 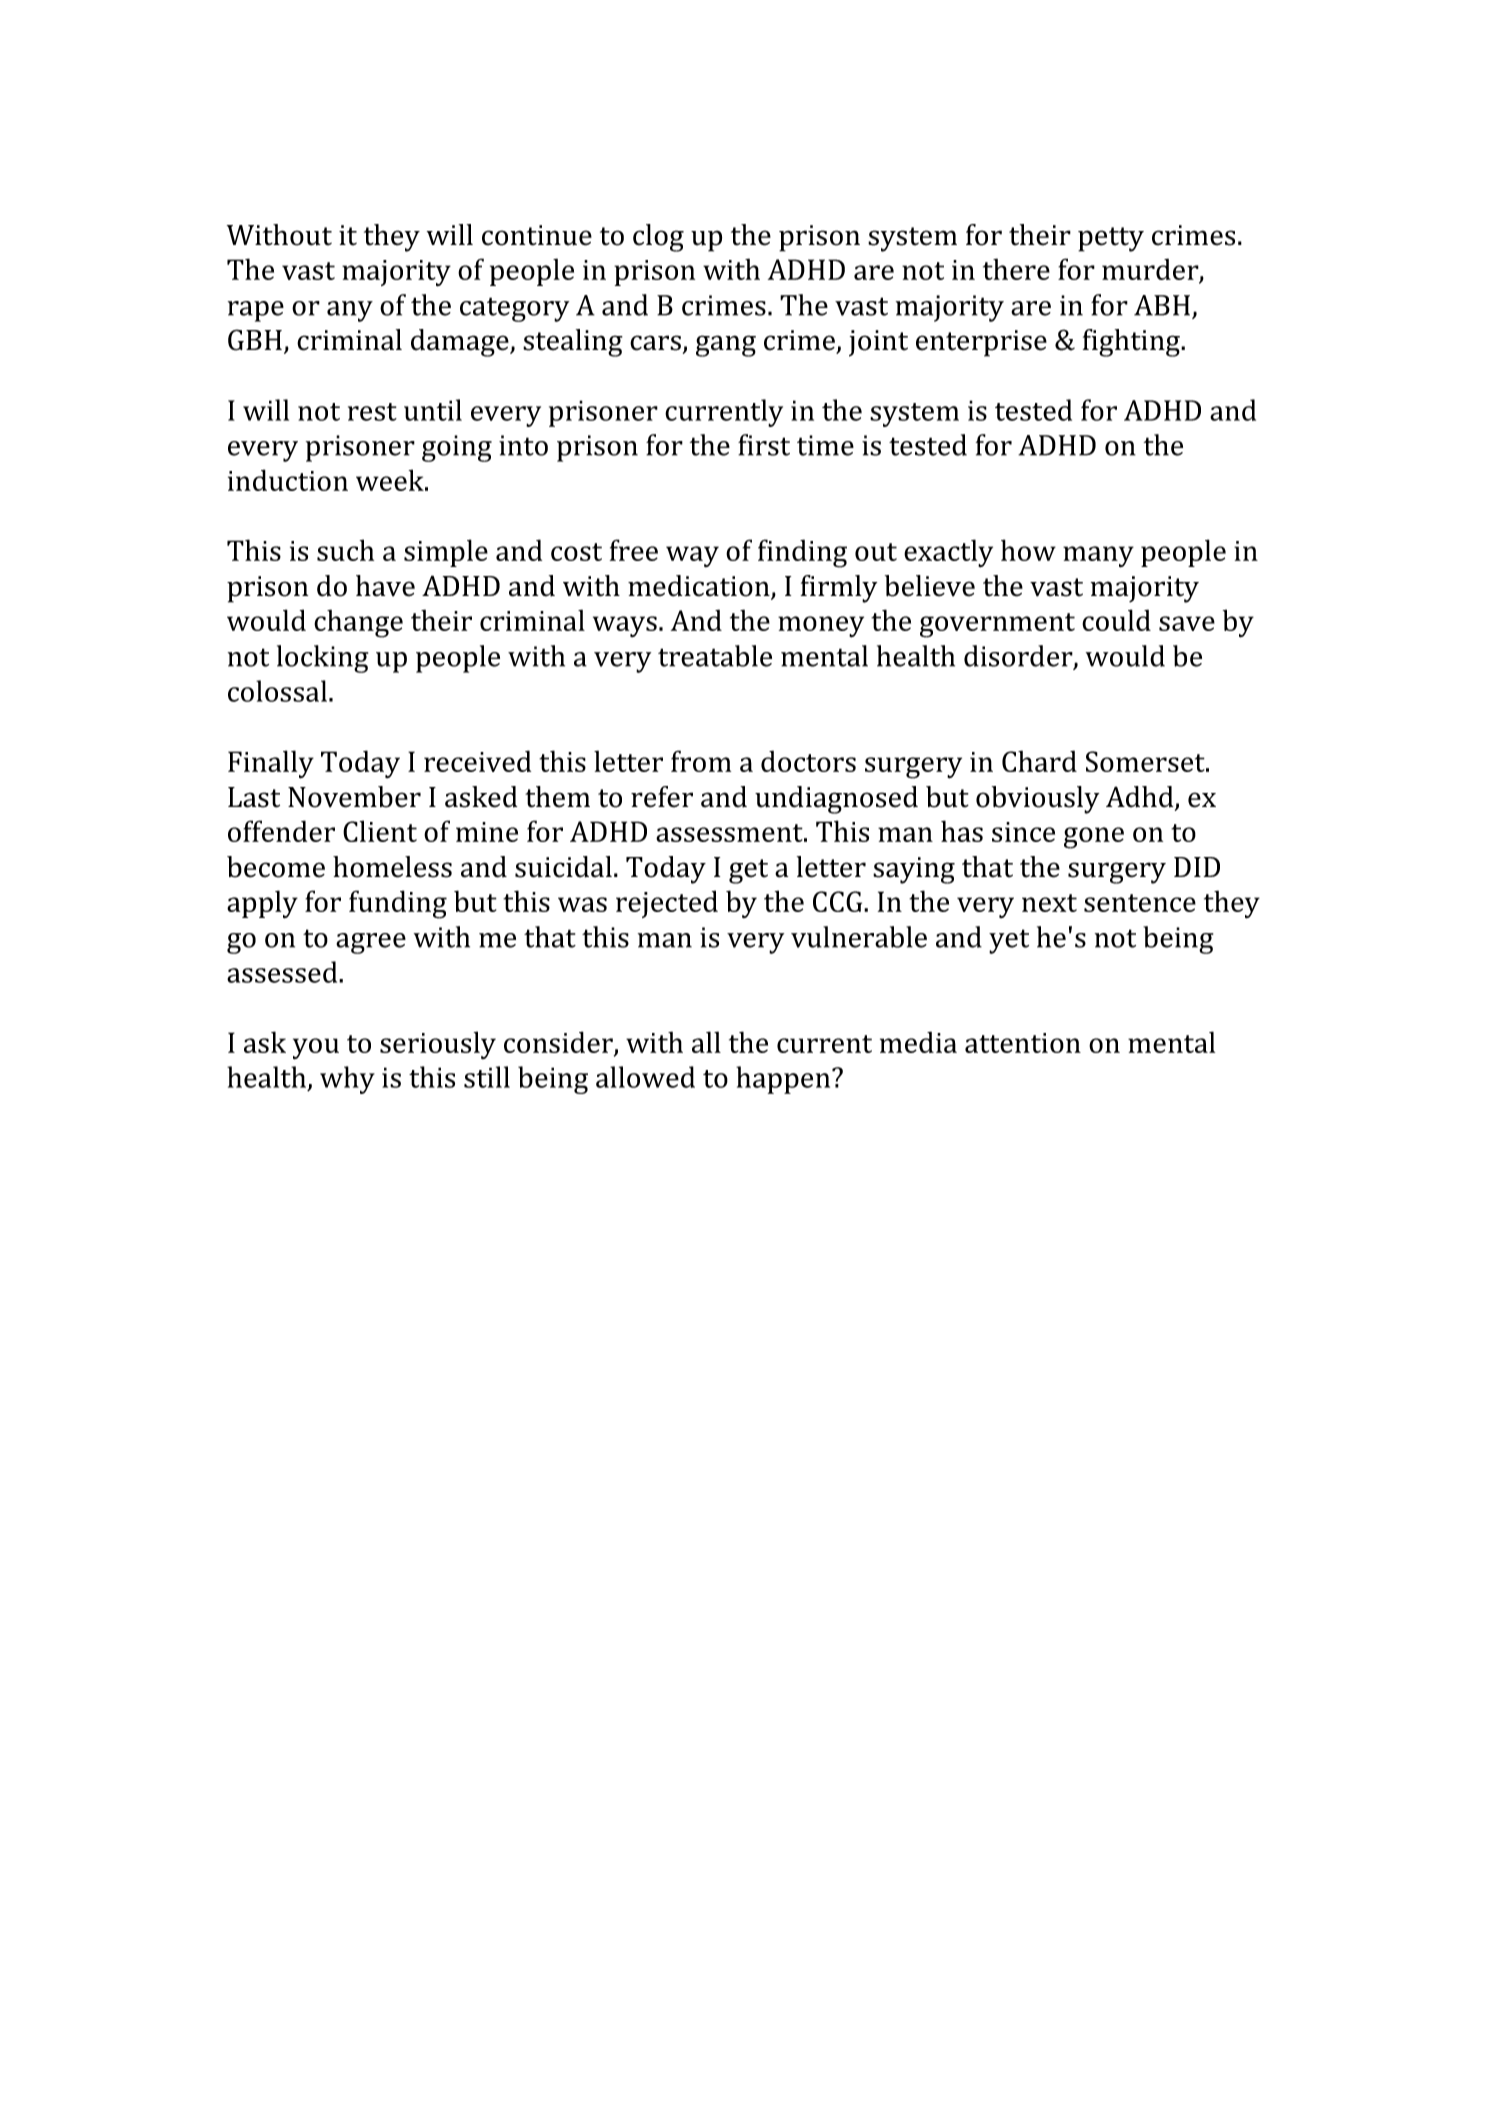 What do you see at coordinates (748, 871) in the screenshot?
I see `get` at bounding box center [748, 871].
